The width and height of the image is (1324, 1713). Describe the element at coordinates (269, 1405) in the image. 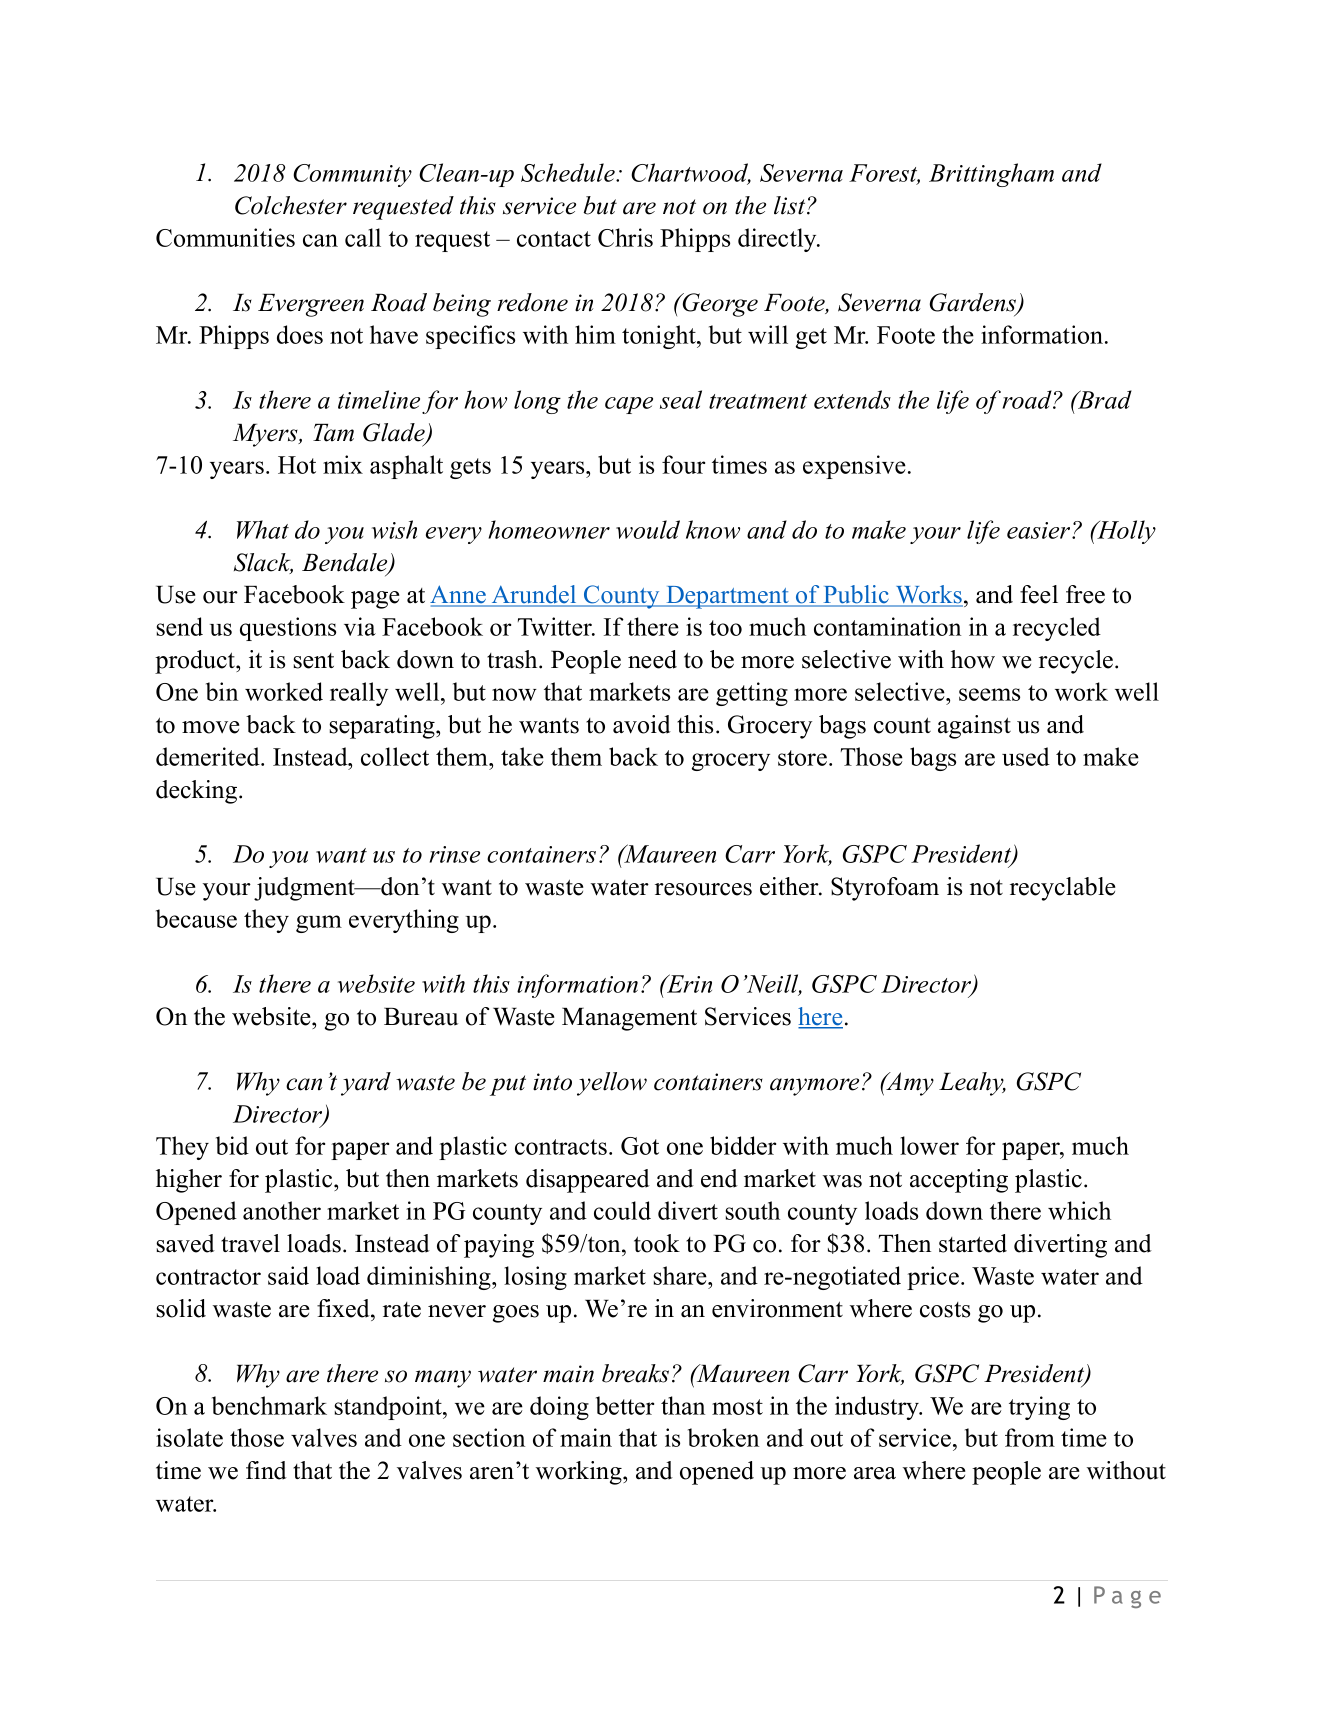

I see `benchmark` at that location.
